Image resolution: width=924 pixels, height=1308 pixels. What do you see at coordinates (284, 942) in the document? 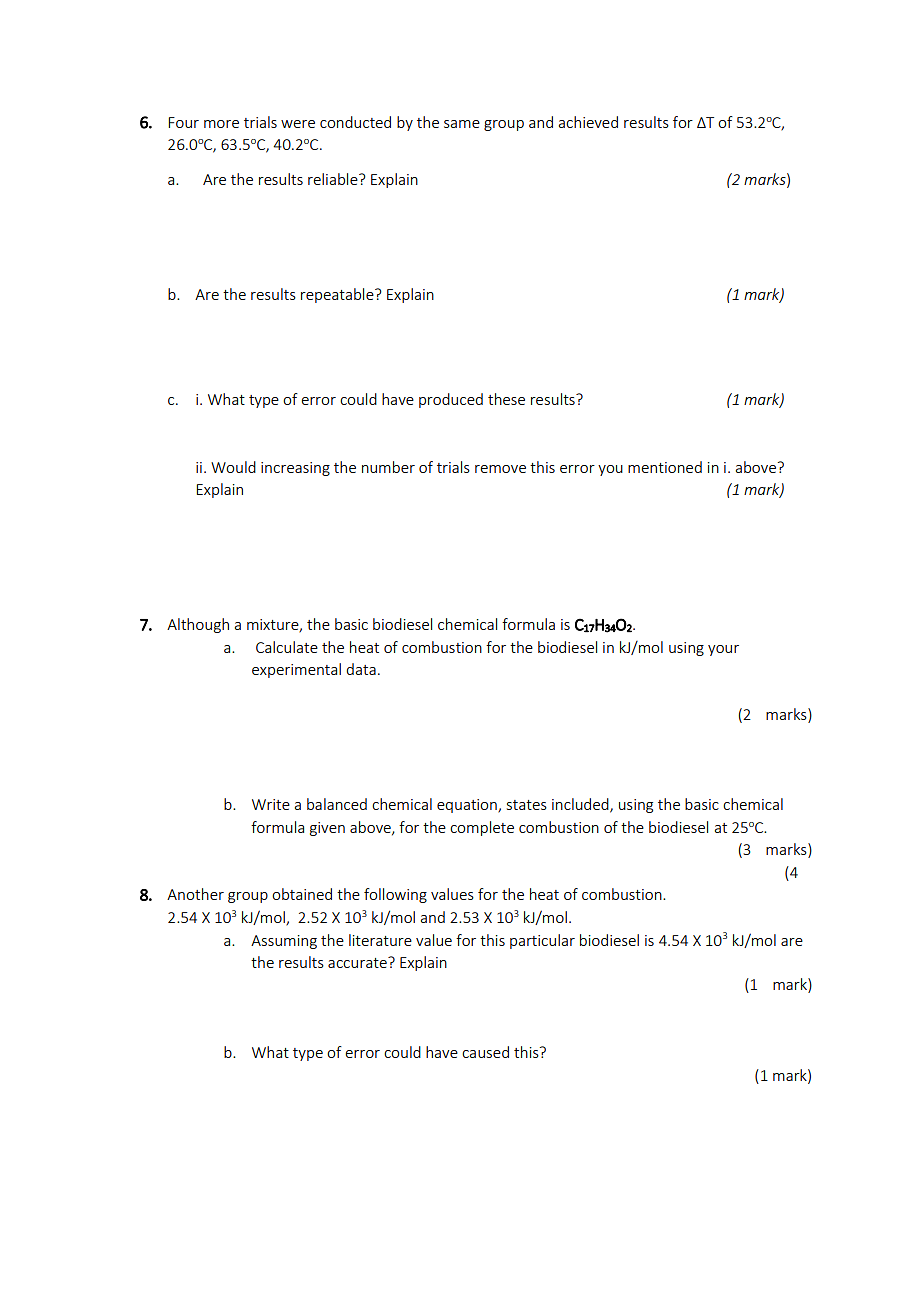
I see `Assuming` at bounding box center [284, 942].
